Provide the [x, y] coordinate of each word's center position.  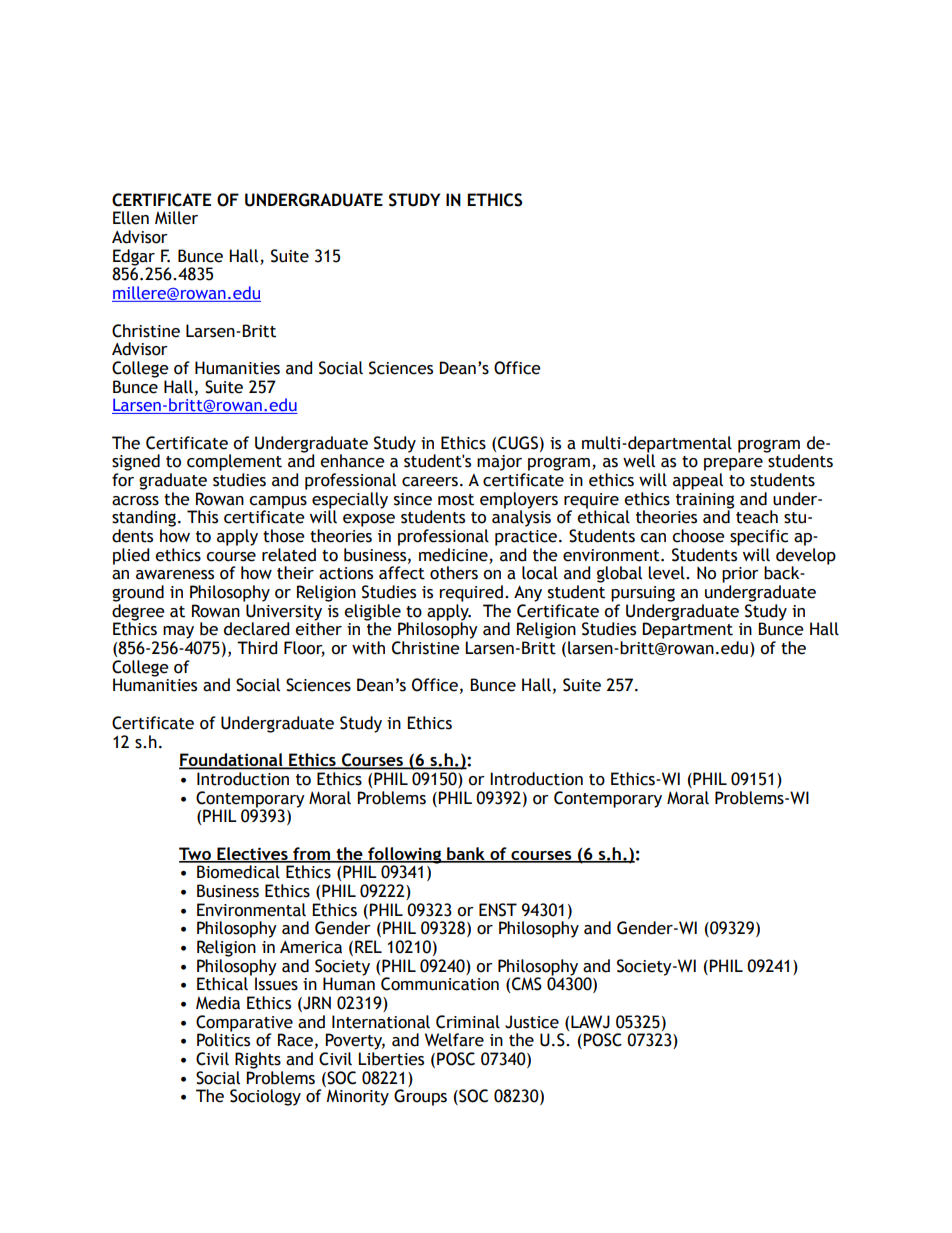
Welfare [454, 1040]
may [178, 632]
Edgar [135, 258]
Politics [223, 1039]
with [368, 648]
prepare [733, 464]
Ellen [131, 218]
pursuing [643, 594]
